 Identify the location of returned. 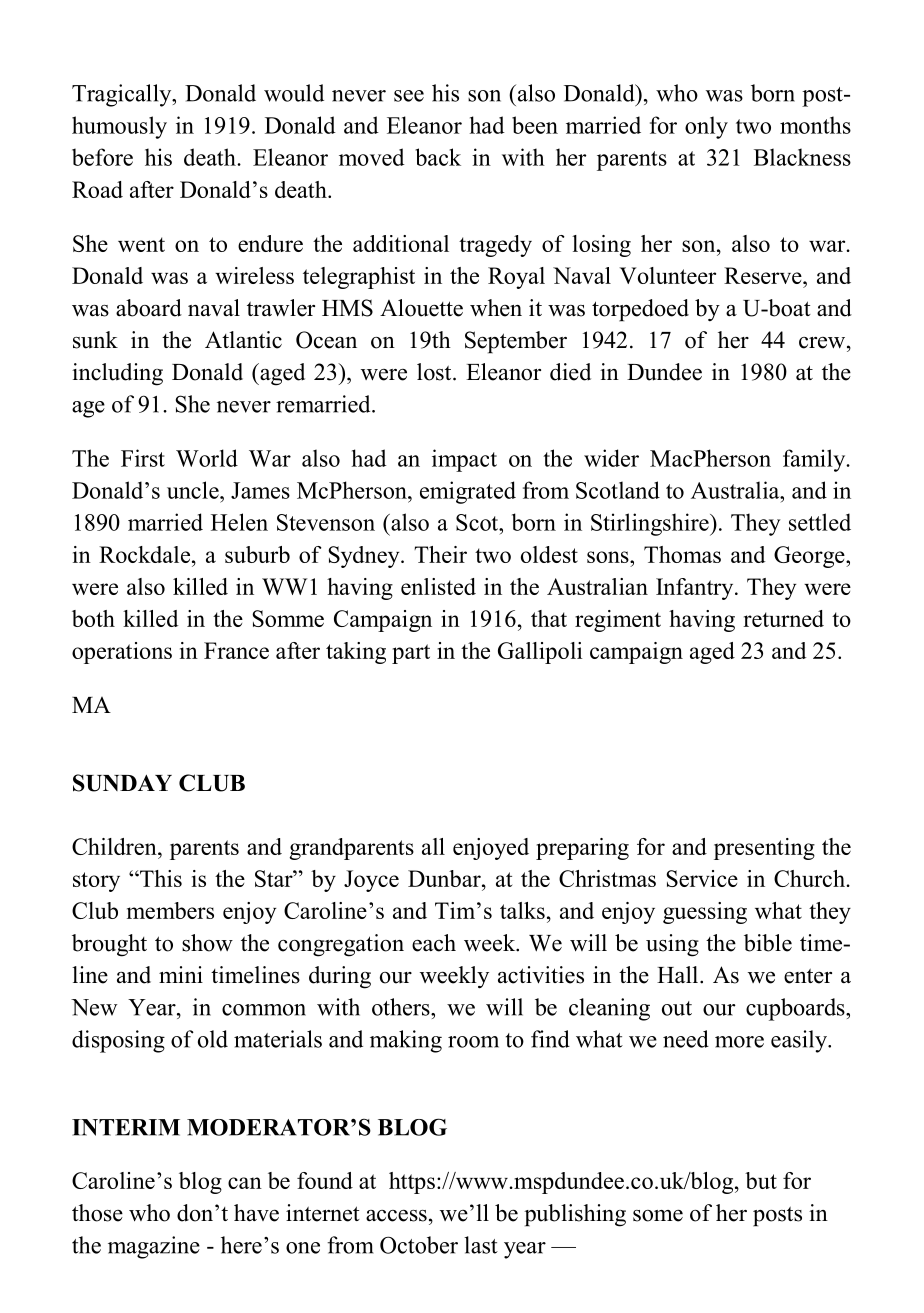
(783, 618).
